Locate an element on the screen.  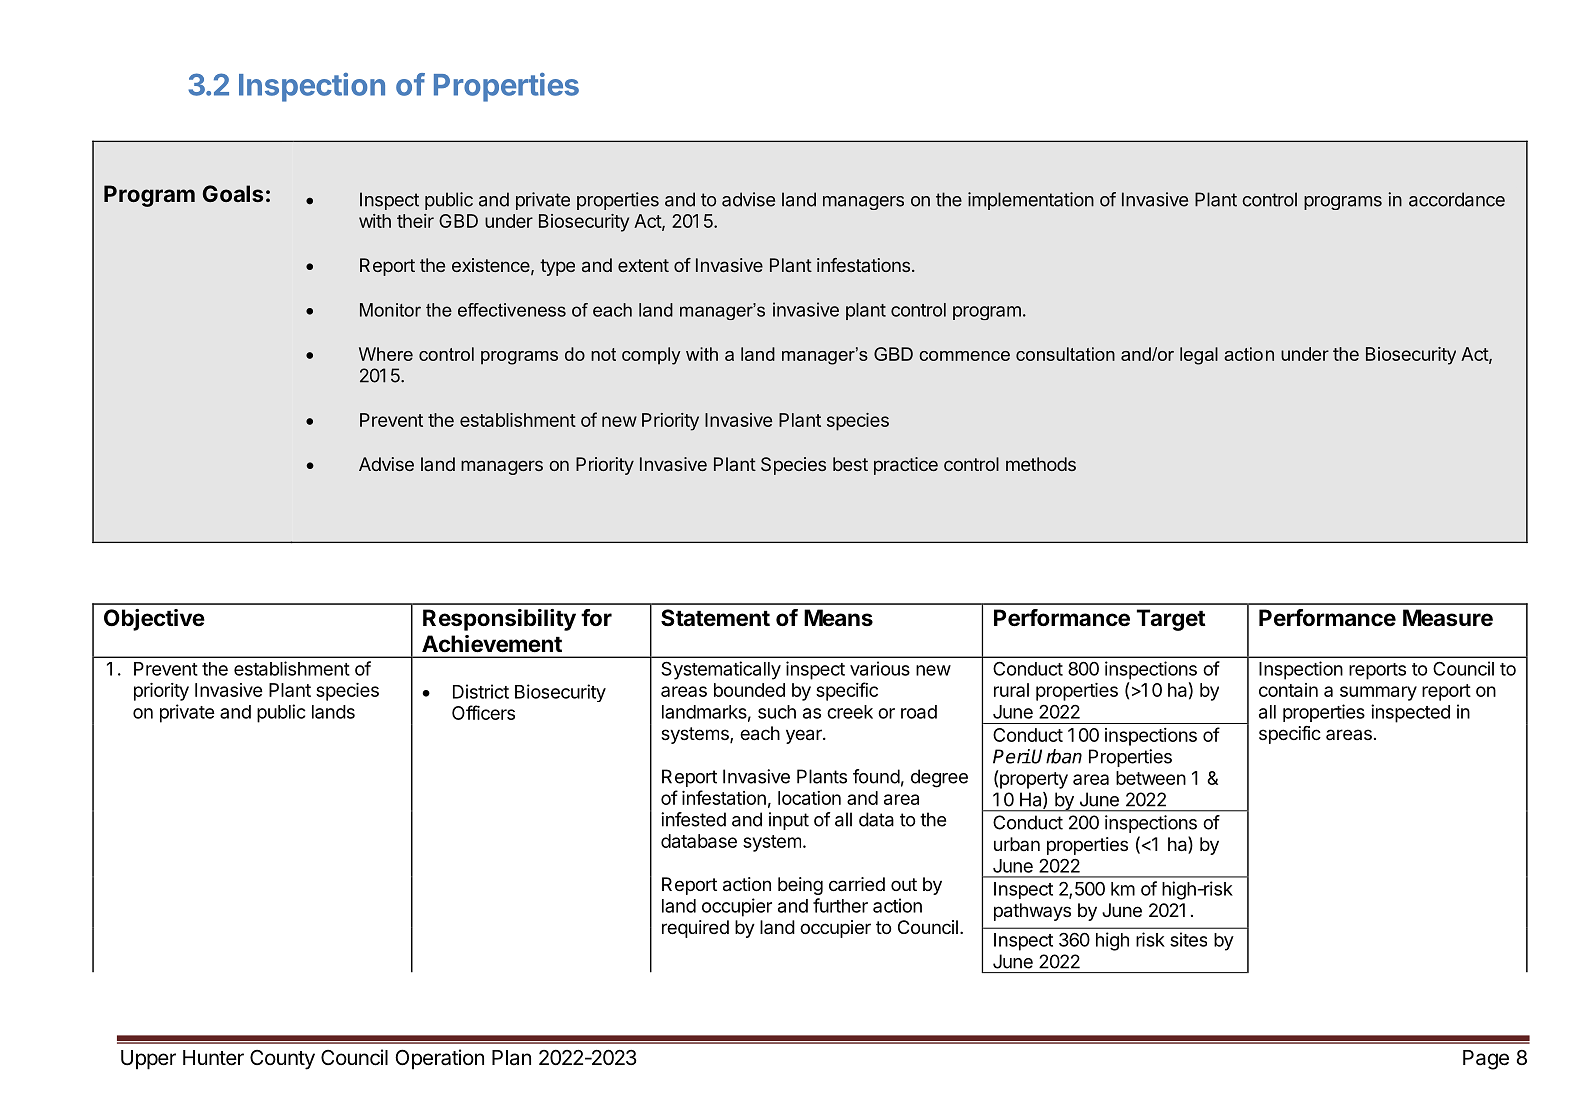
required is located at coordinates (695, 929).
